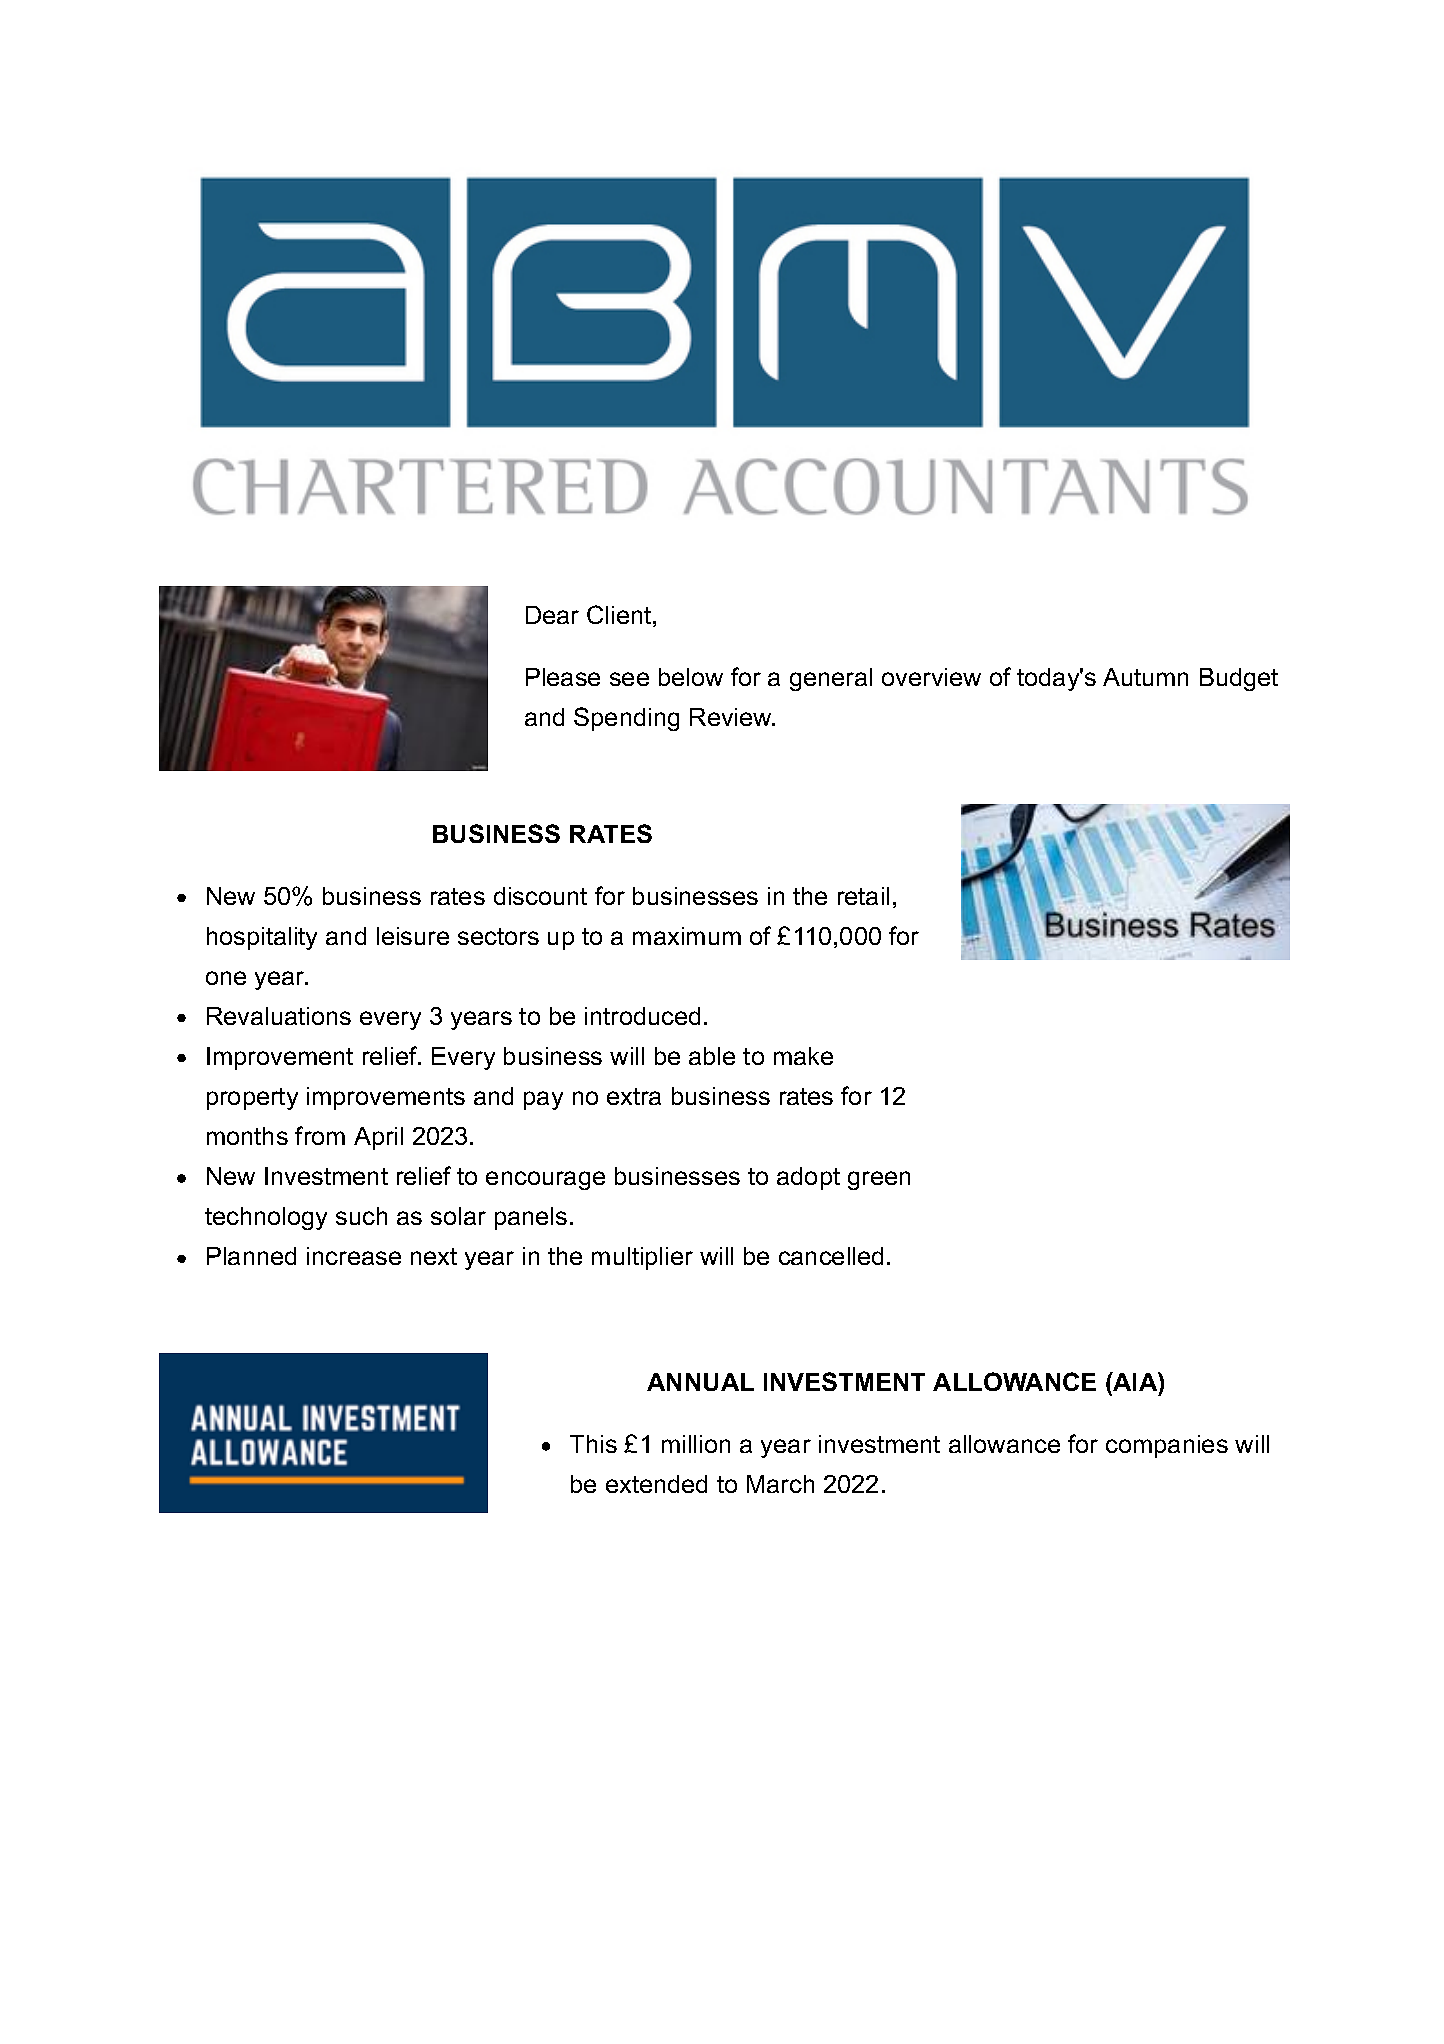 This screenshot has height=2044, width=1444. Describe the element at coordinates (1167, 1446) in the screenshot. I see `companies` at that location.
